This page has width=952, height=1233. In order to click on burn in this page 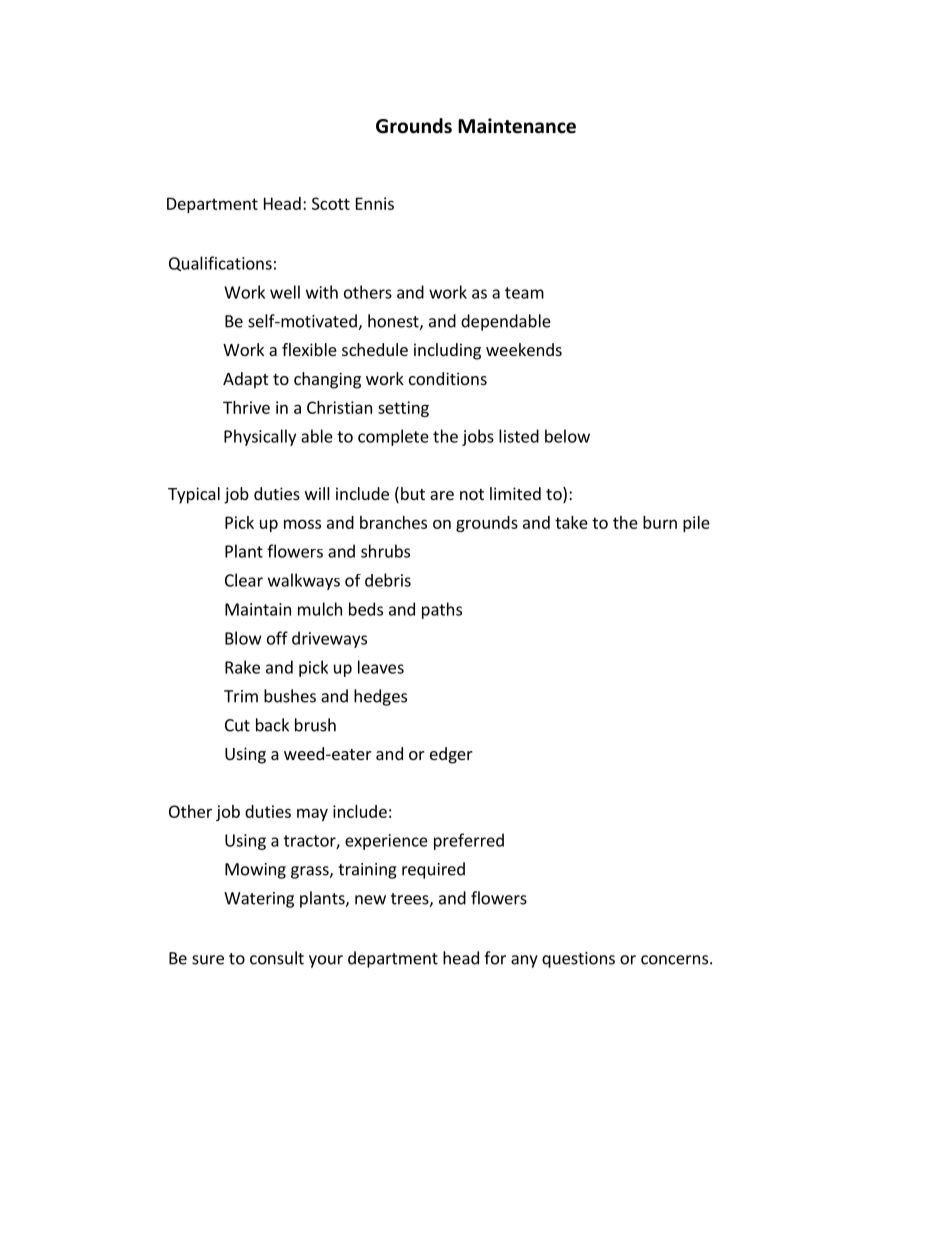, I will do `click(660, 522)`.
